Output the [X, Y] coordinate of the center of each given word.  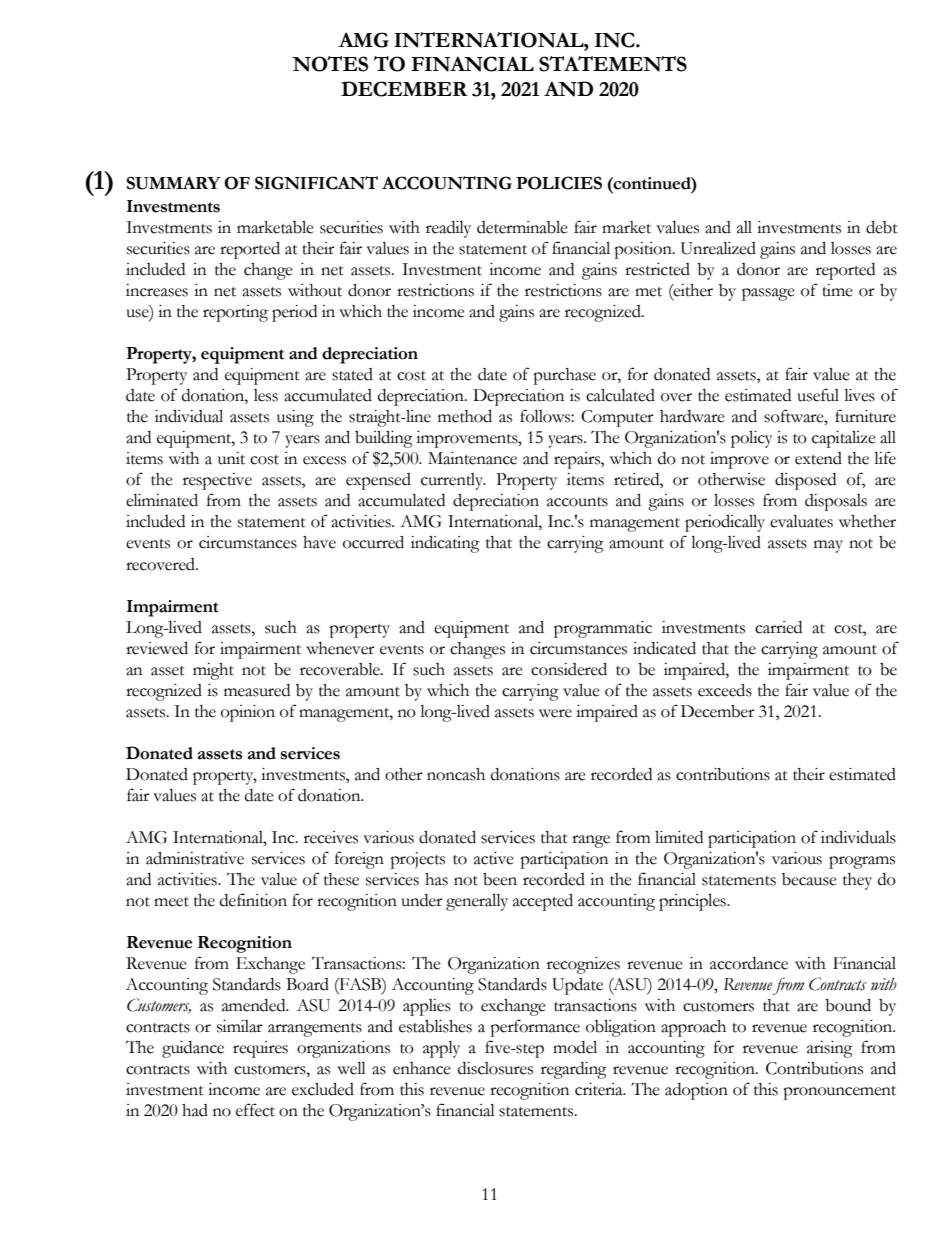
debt [882, 227]
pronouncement [839, 1093]
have [319, 542]
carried [778, 627]
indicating [445, 544]
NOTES [330, 64]
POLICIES [559, 183]
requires [260, 1049]
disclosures [495, 1068]
